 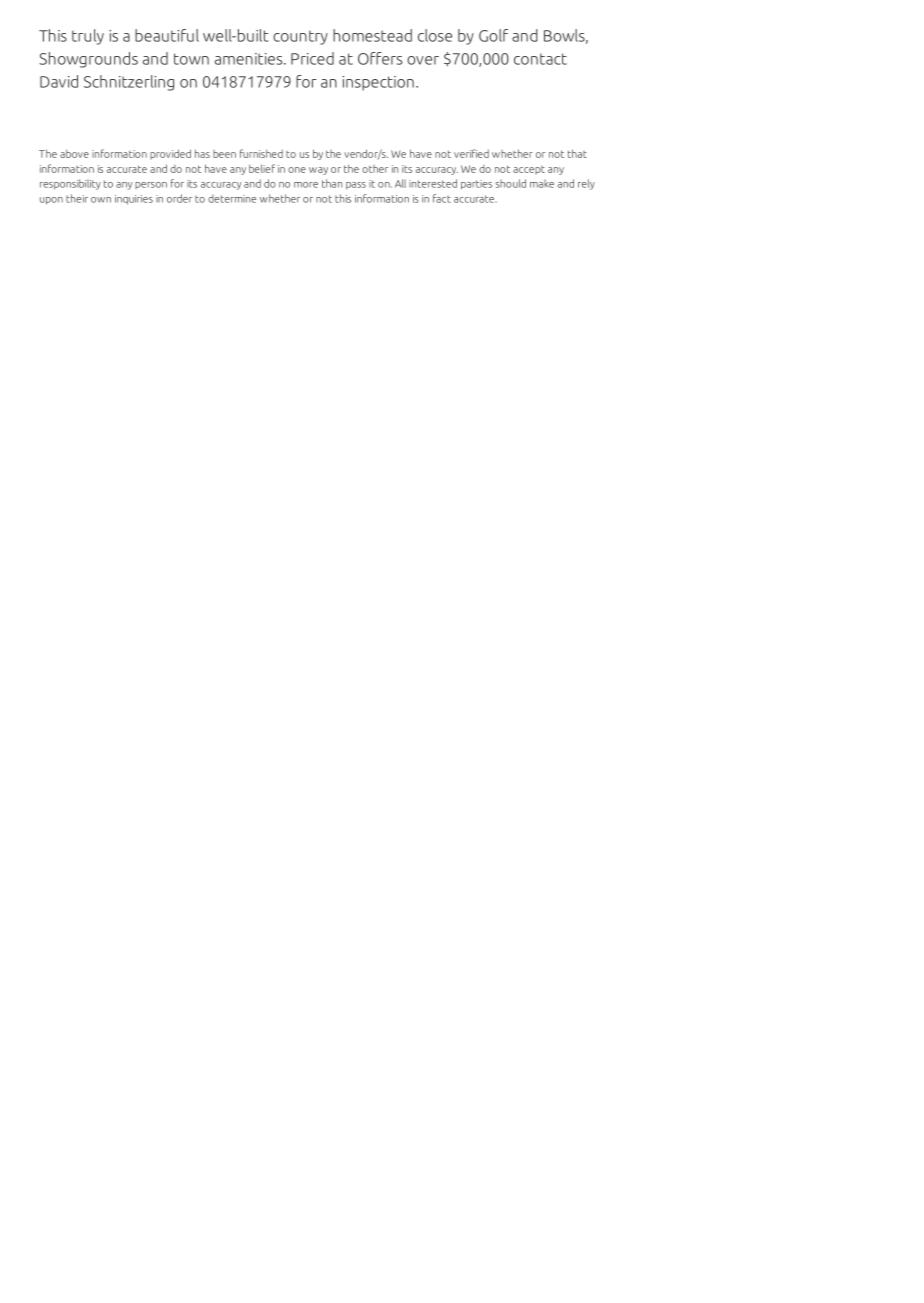 I want to click on Golf, so click(x=493, y=35).
